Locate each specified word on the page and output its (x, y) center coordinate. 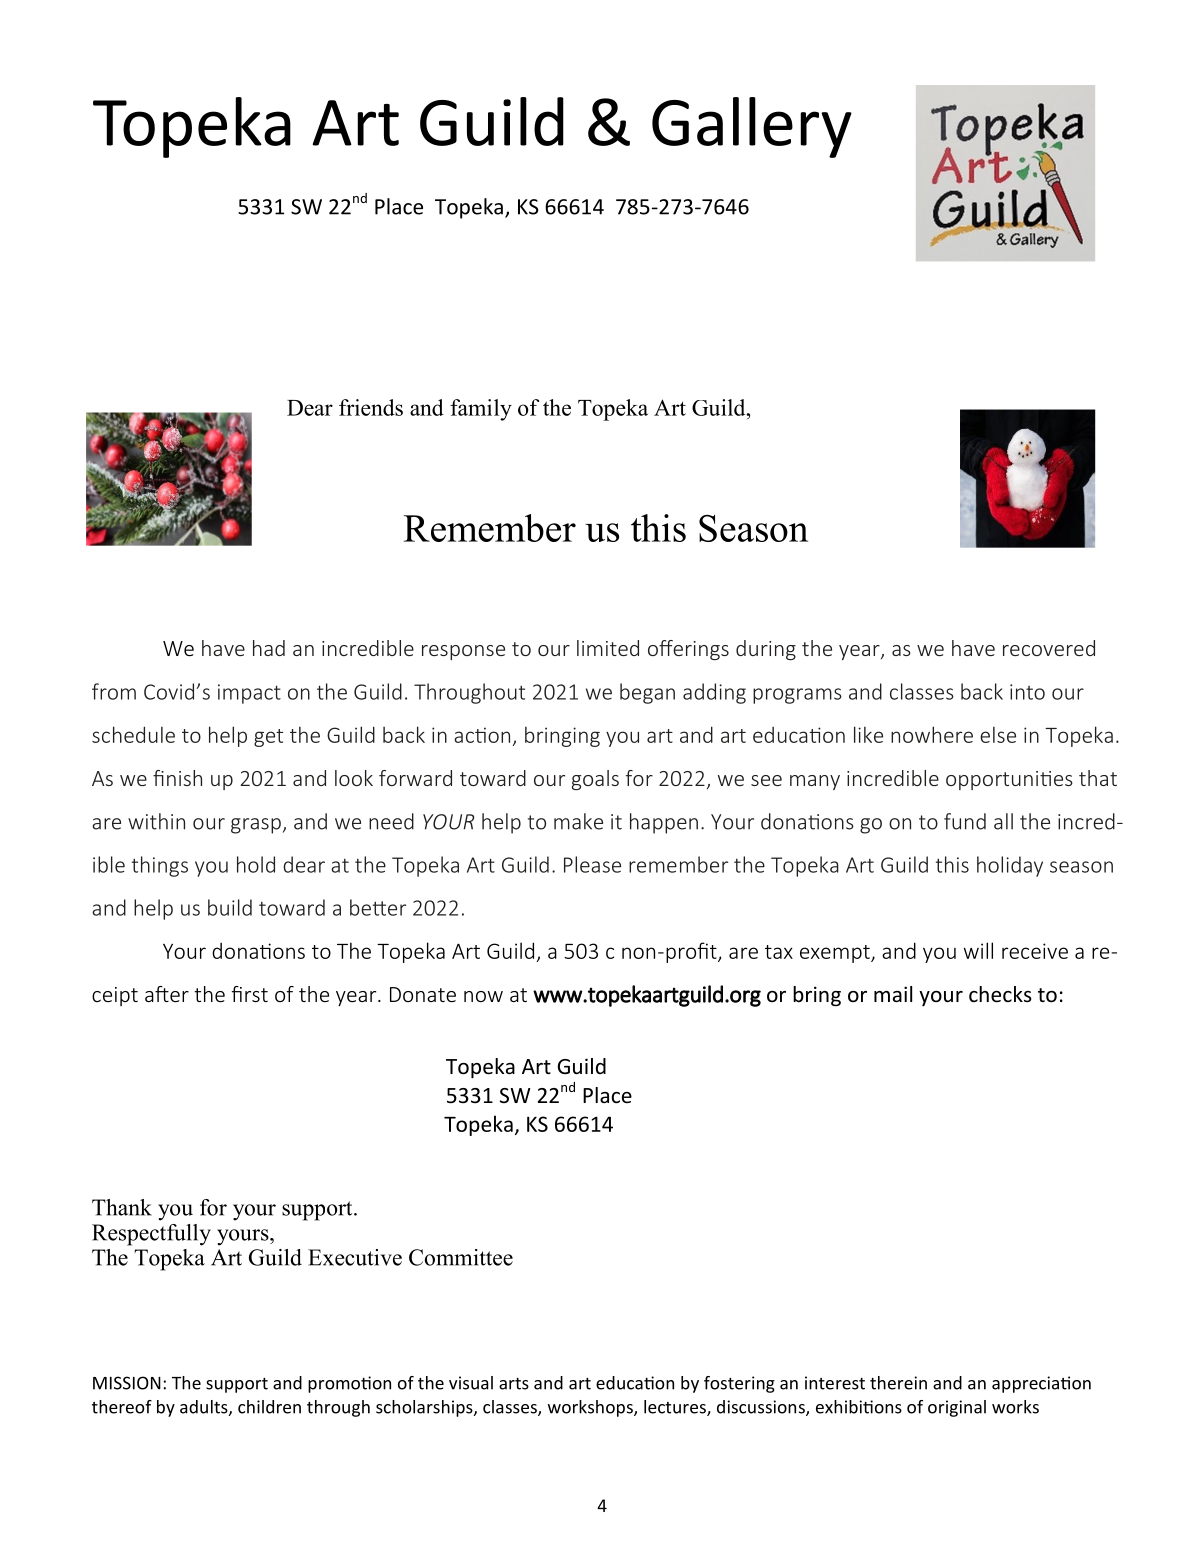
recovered (1049, 648)
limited (608, 648)
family (481, 410)
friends (371, 407)
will (978, 950)
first (250, 994)
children (269, 1407)
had (269, 648)
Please (592, 864)
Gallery (752, 127)
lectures (676, 1408)
